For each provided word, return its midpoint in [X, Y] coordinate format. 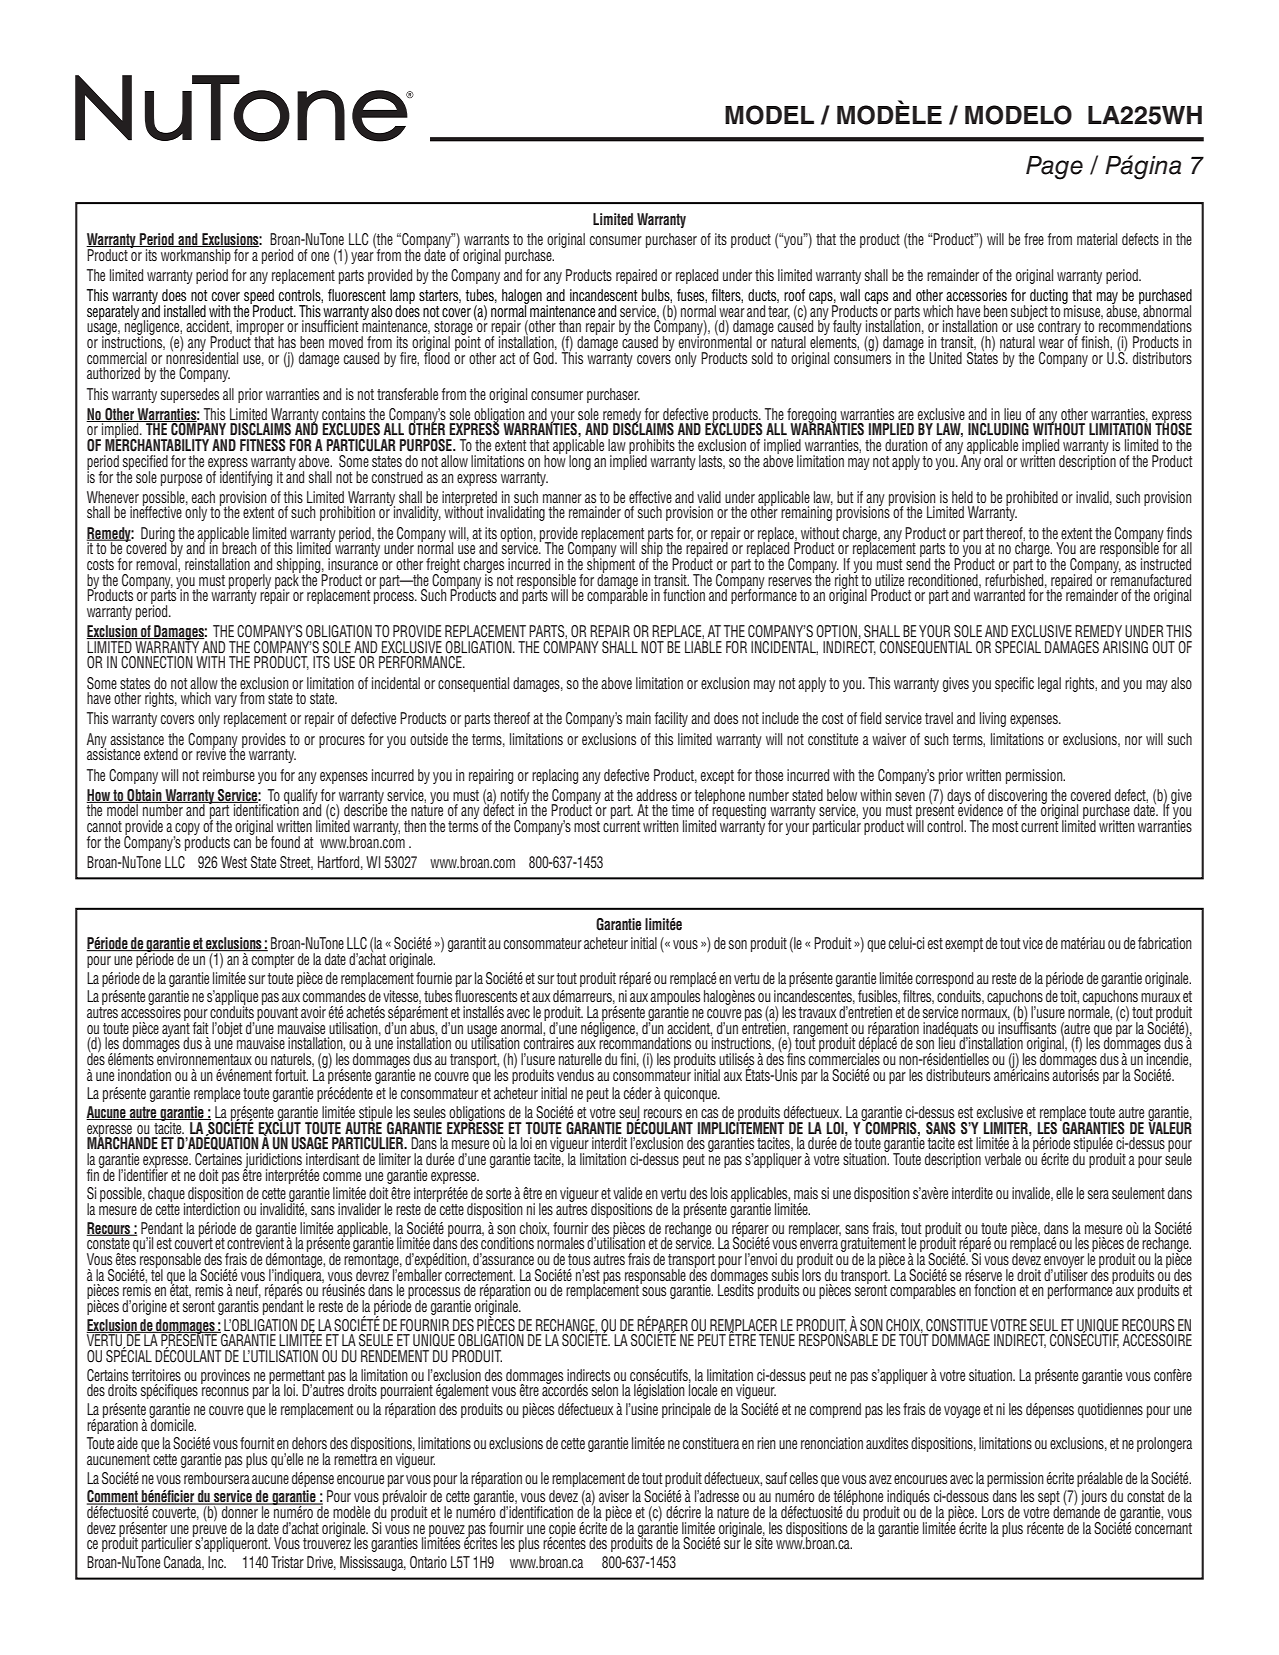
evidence [980, 809]
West [234, 862]
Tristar [287, 1562]
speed [260, 297]
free [1034, 239]
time [682, 810]
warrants [486, 239]
